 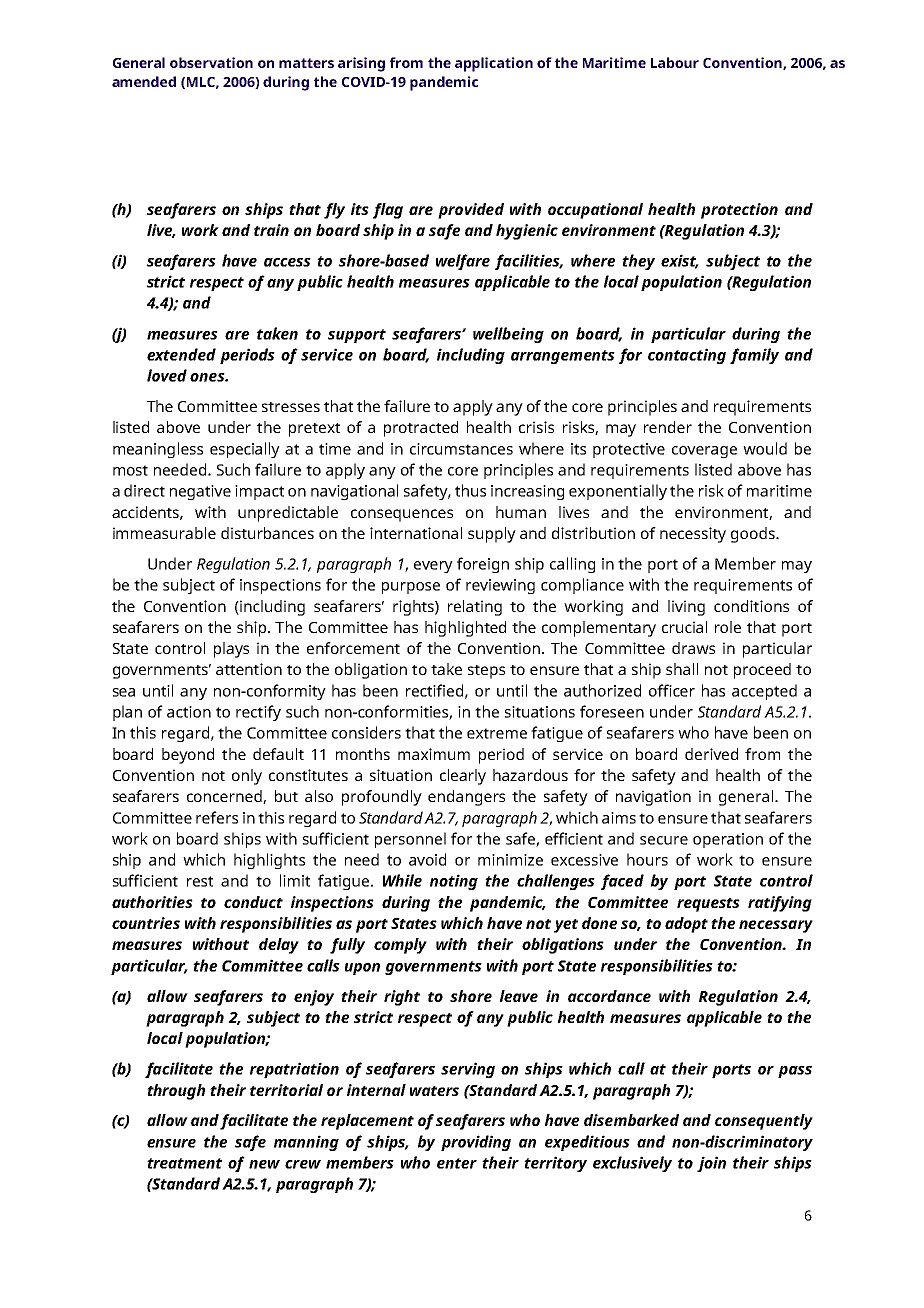 I want to click on application, so click(x=494, y=64).
